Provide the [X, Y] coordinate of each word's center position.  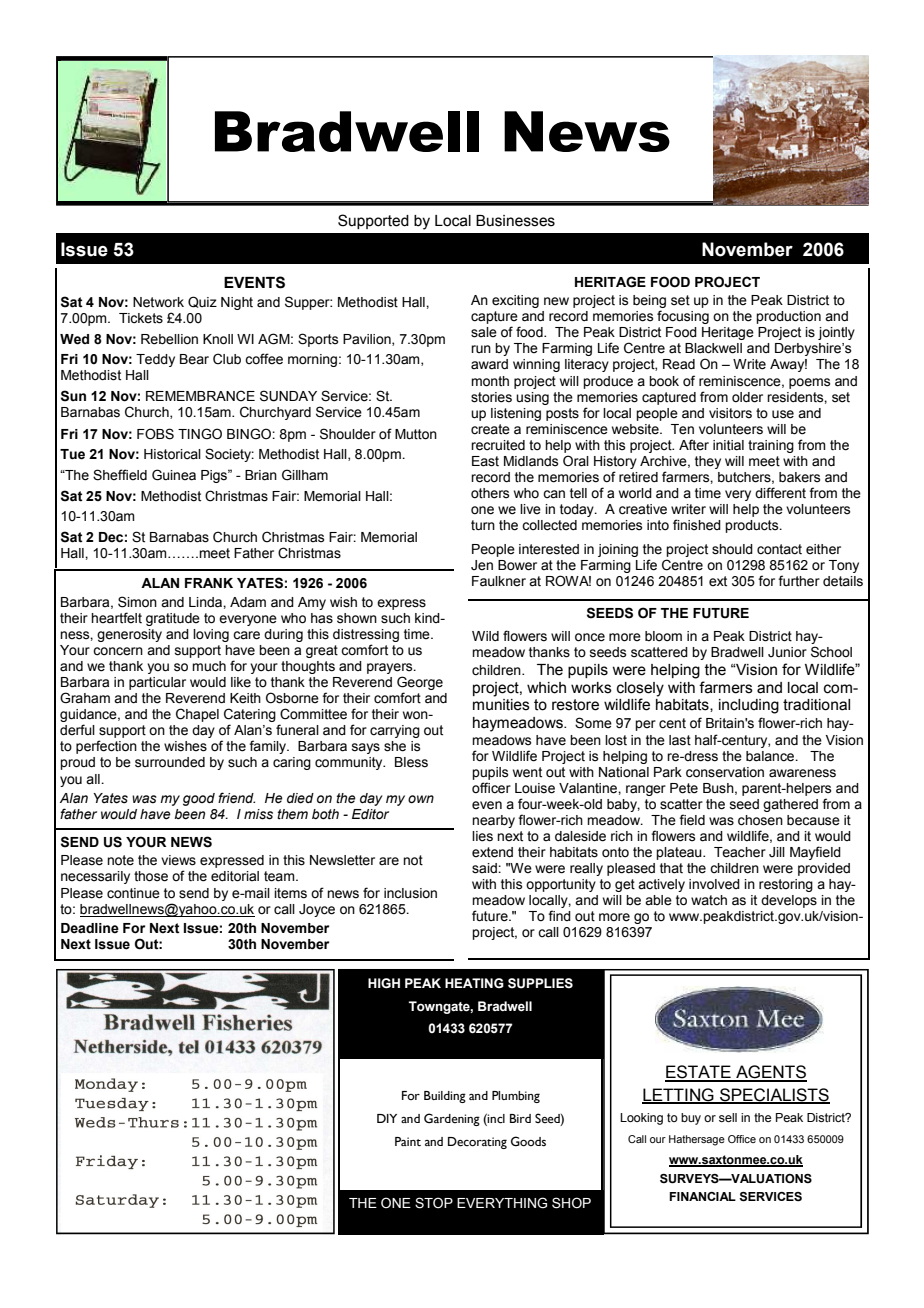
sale [484, 332]
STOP [434, 1203]
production [788, 317]
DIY [387, 1118]
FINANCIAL [702, 1196]
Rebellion [169, 339]
